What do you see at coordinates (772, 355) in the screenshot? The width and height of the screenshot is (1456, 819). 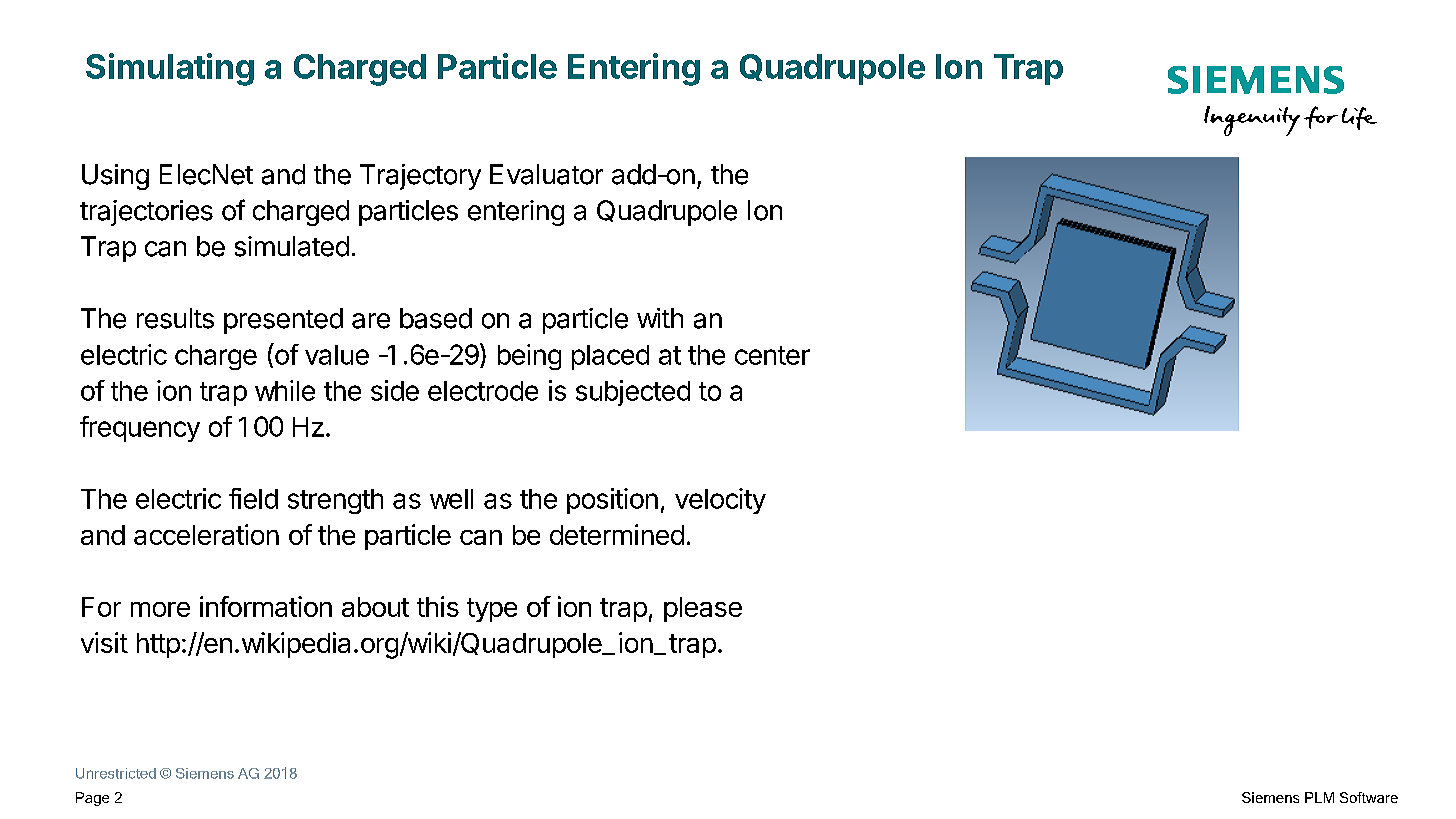 I see `center` at bounding box center [772, 355].
